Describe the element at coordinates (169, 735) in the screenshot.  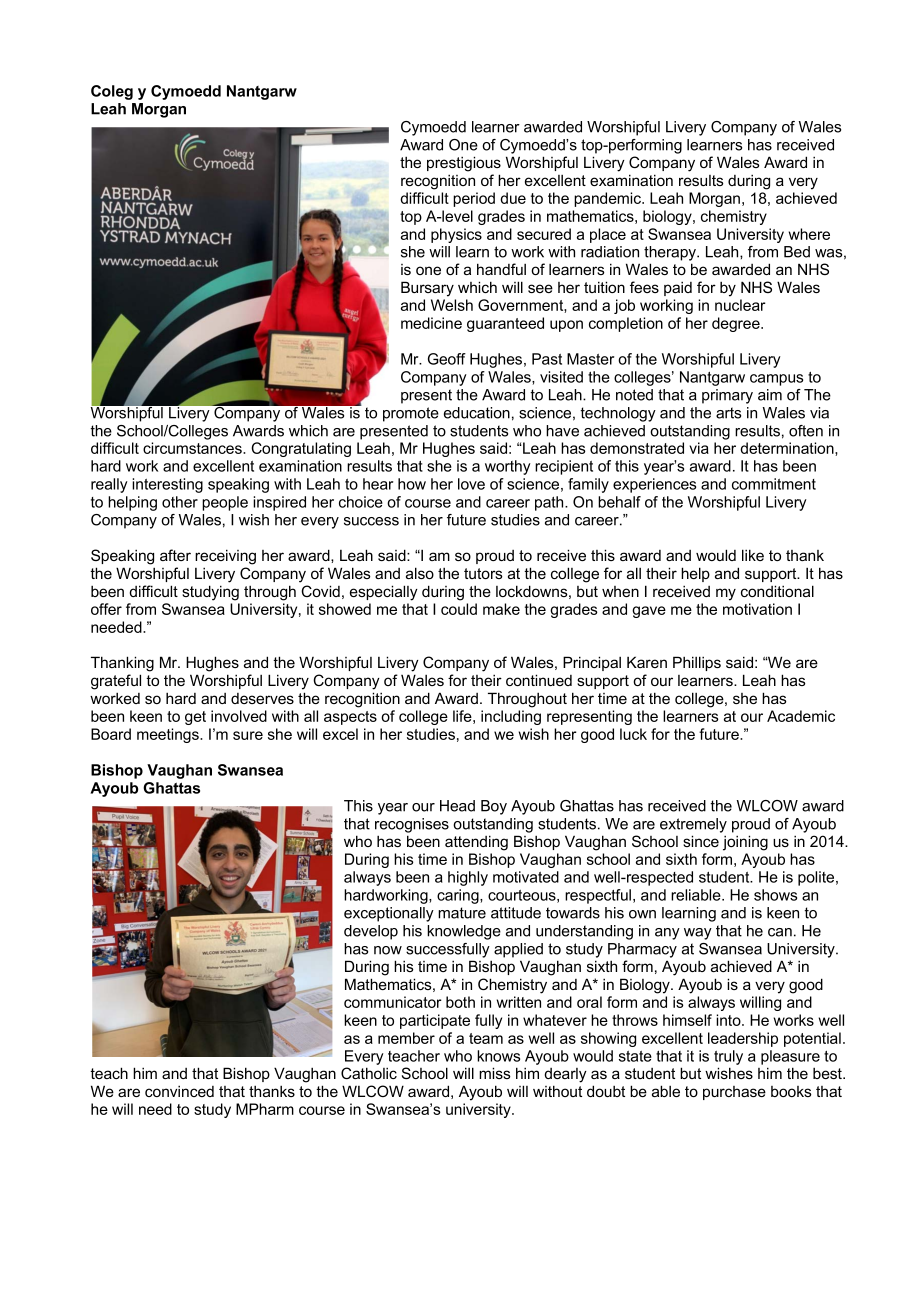
I see `meetings` at that location.
